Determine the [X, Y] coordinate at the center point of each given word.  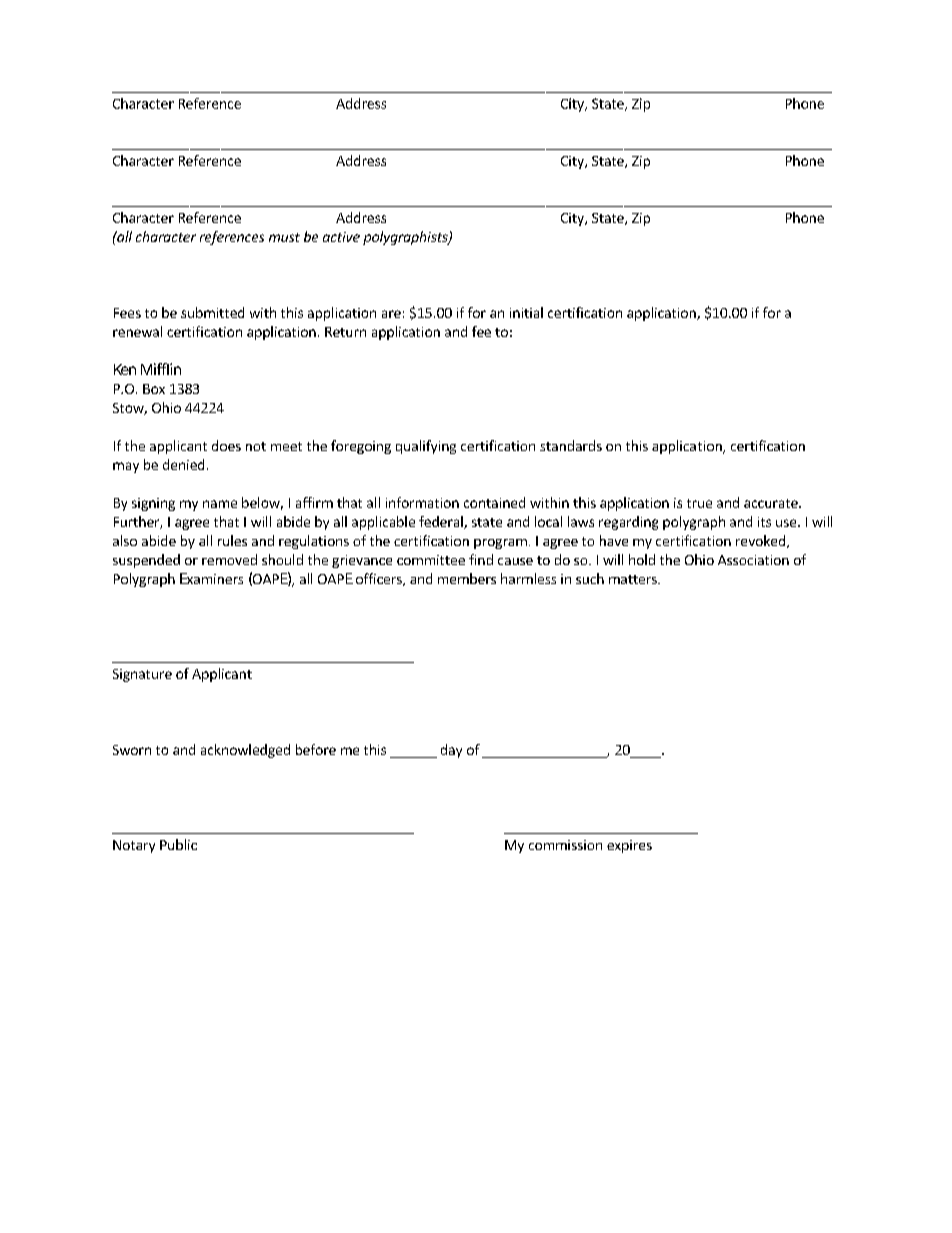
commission [565, 845]
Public [178, 844]
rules [232, 540]
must [284, 237]
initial [526, 312]
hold [642, 559]
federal [442, 522]
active [341, 237]
